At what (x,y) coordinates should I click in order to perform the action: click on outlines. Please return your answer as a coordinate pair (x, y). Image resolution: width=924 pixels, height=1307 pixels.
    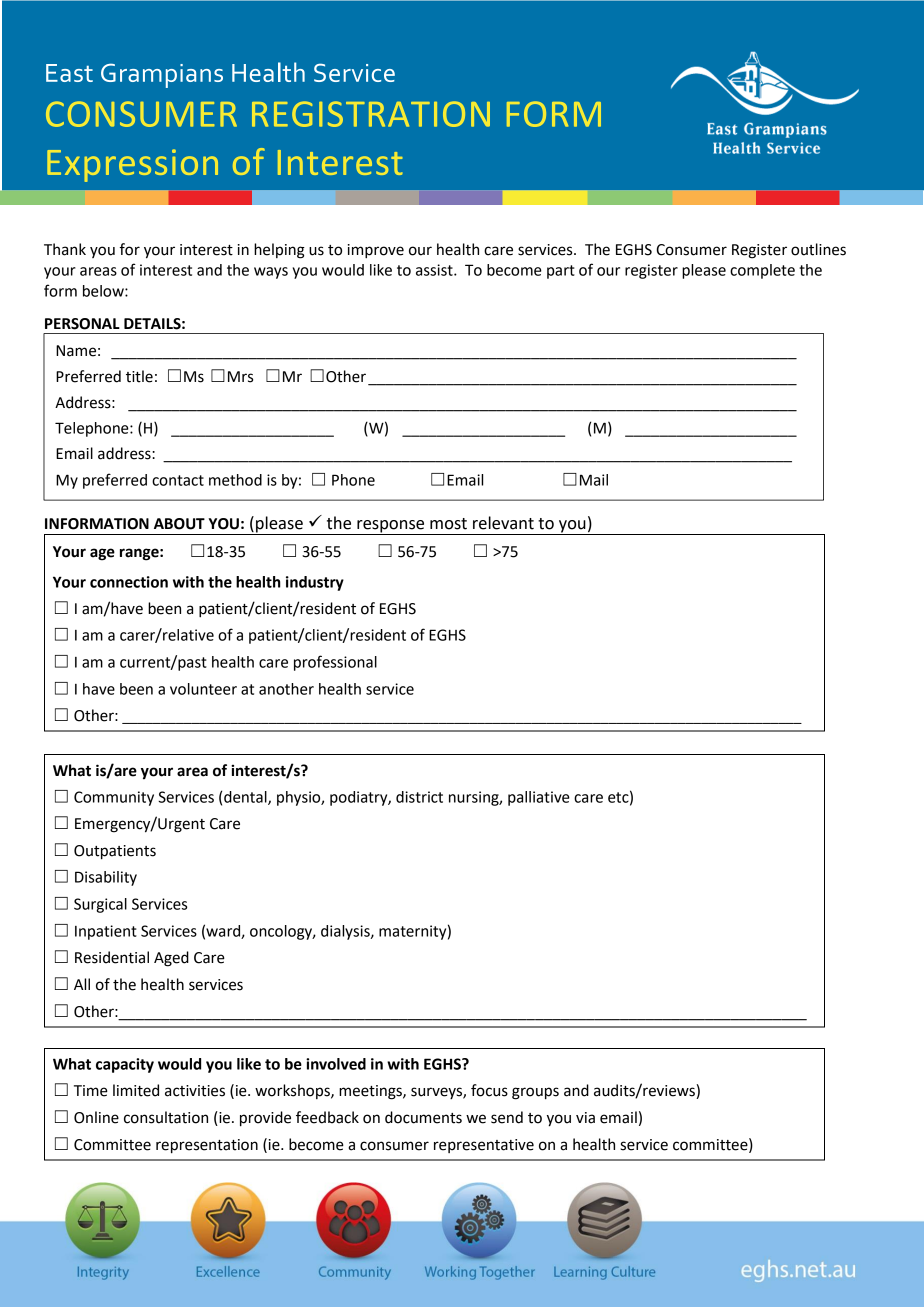
    Looking at the image, I should click on (818, 249).
